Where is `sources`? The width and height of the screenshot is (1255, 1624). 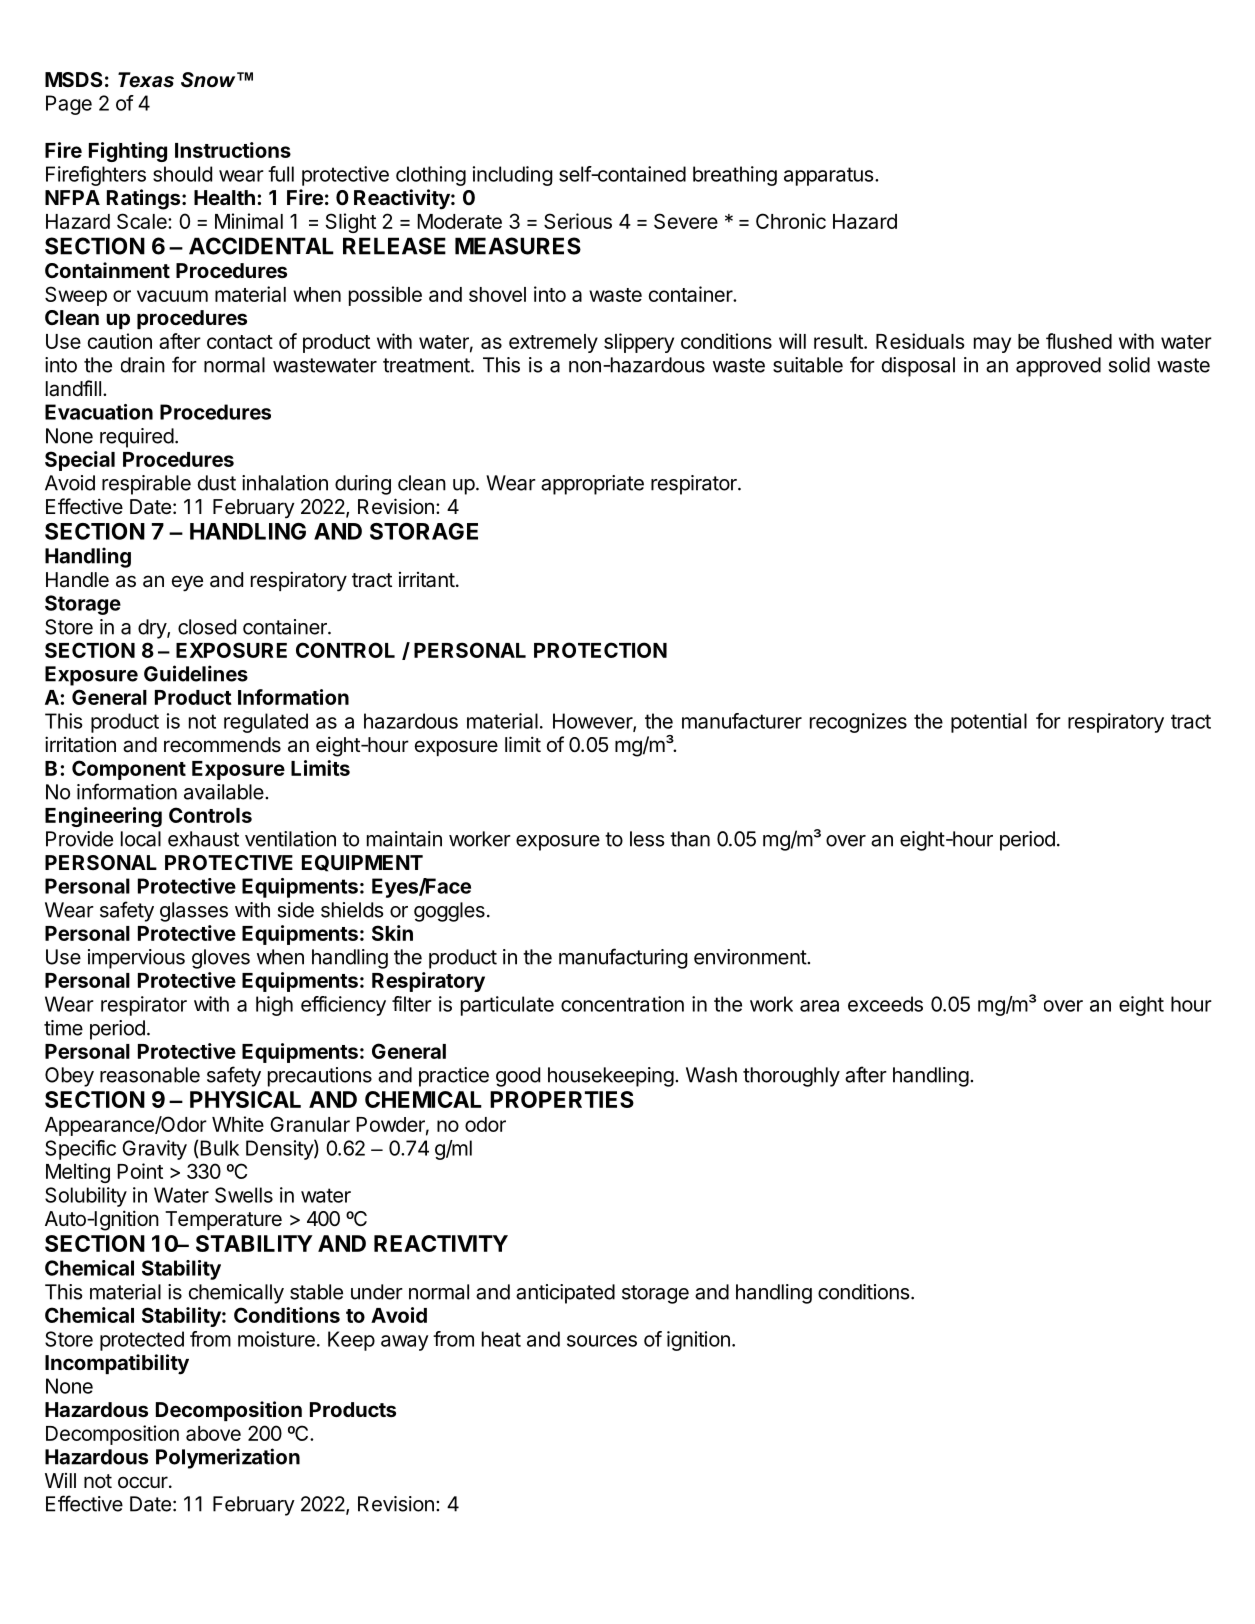
sources is located at coordinates (602, 1341).
